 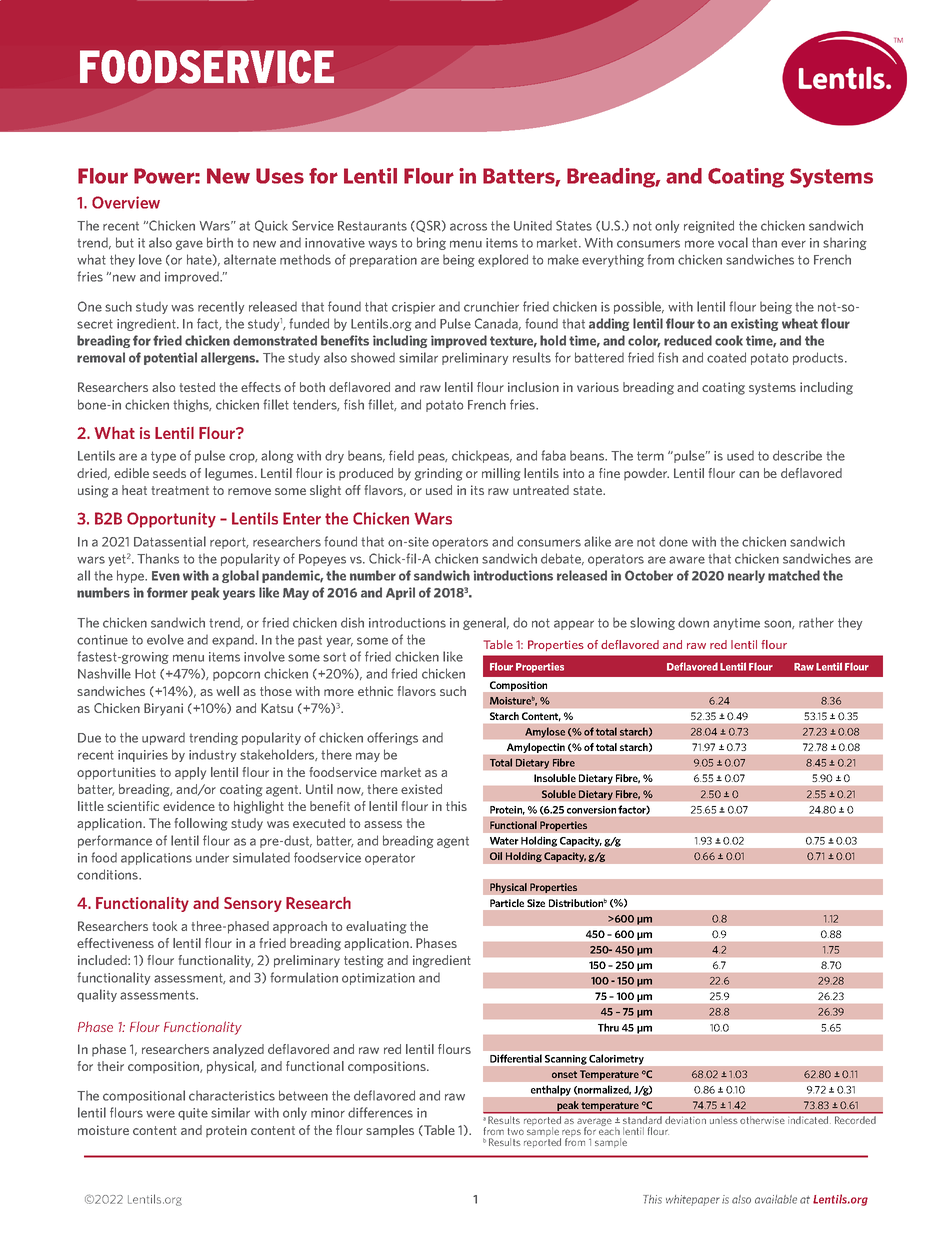 What do you see at coordinates (591, 810) in the document?
I see `conversion` at bounding box center [591, 810].
